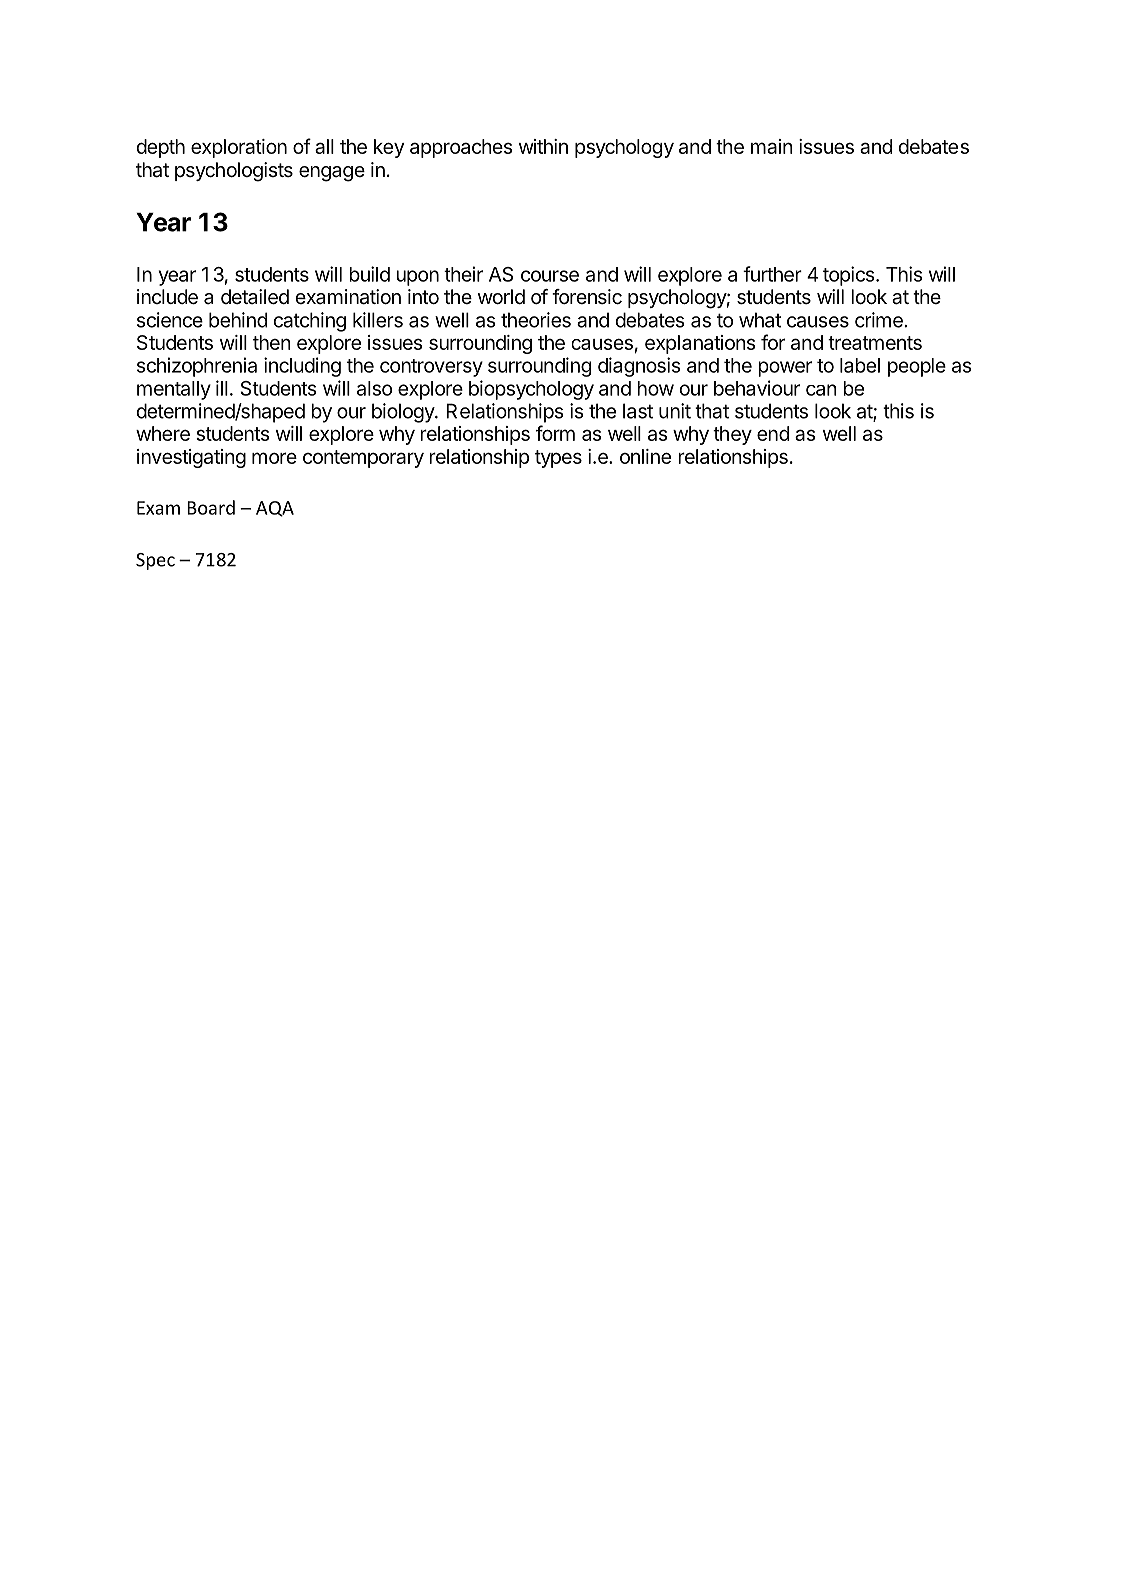 The height and width of the screenshot is (1587, 1122). Describe the element at coordinates (645, 456) in the screenshot. I see `online` at that location.
